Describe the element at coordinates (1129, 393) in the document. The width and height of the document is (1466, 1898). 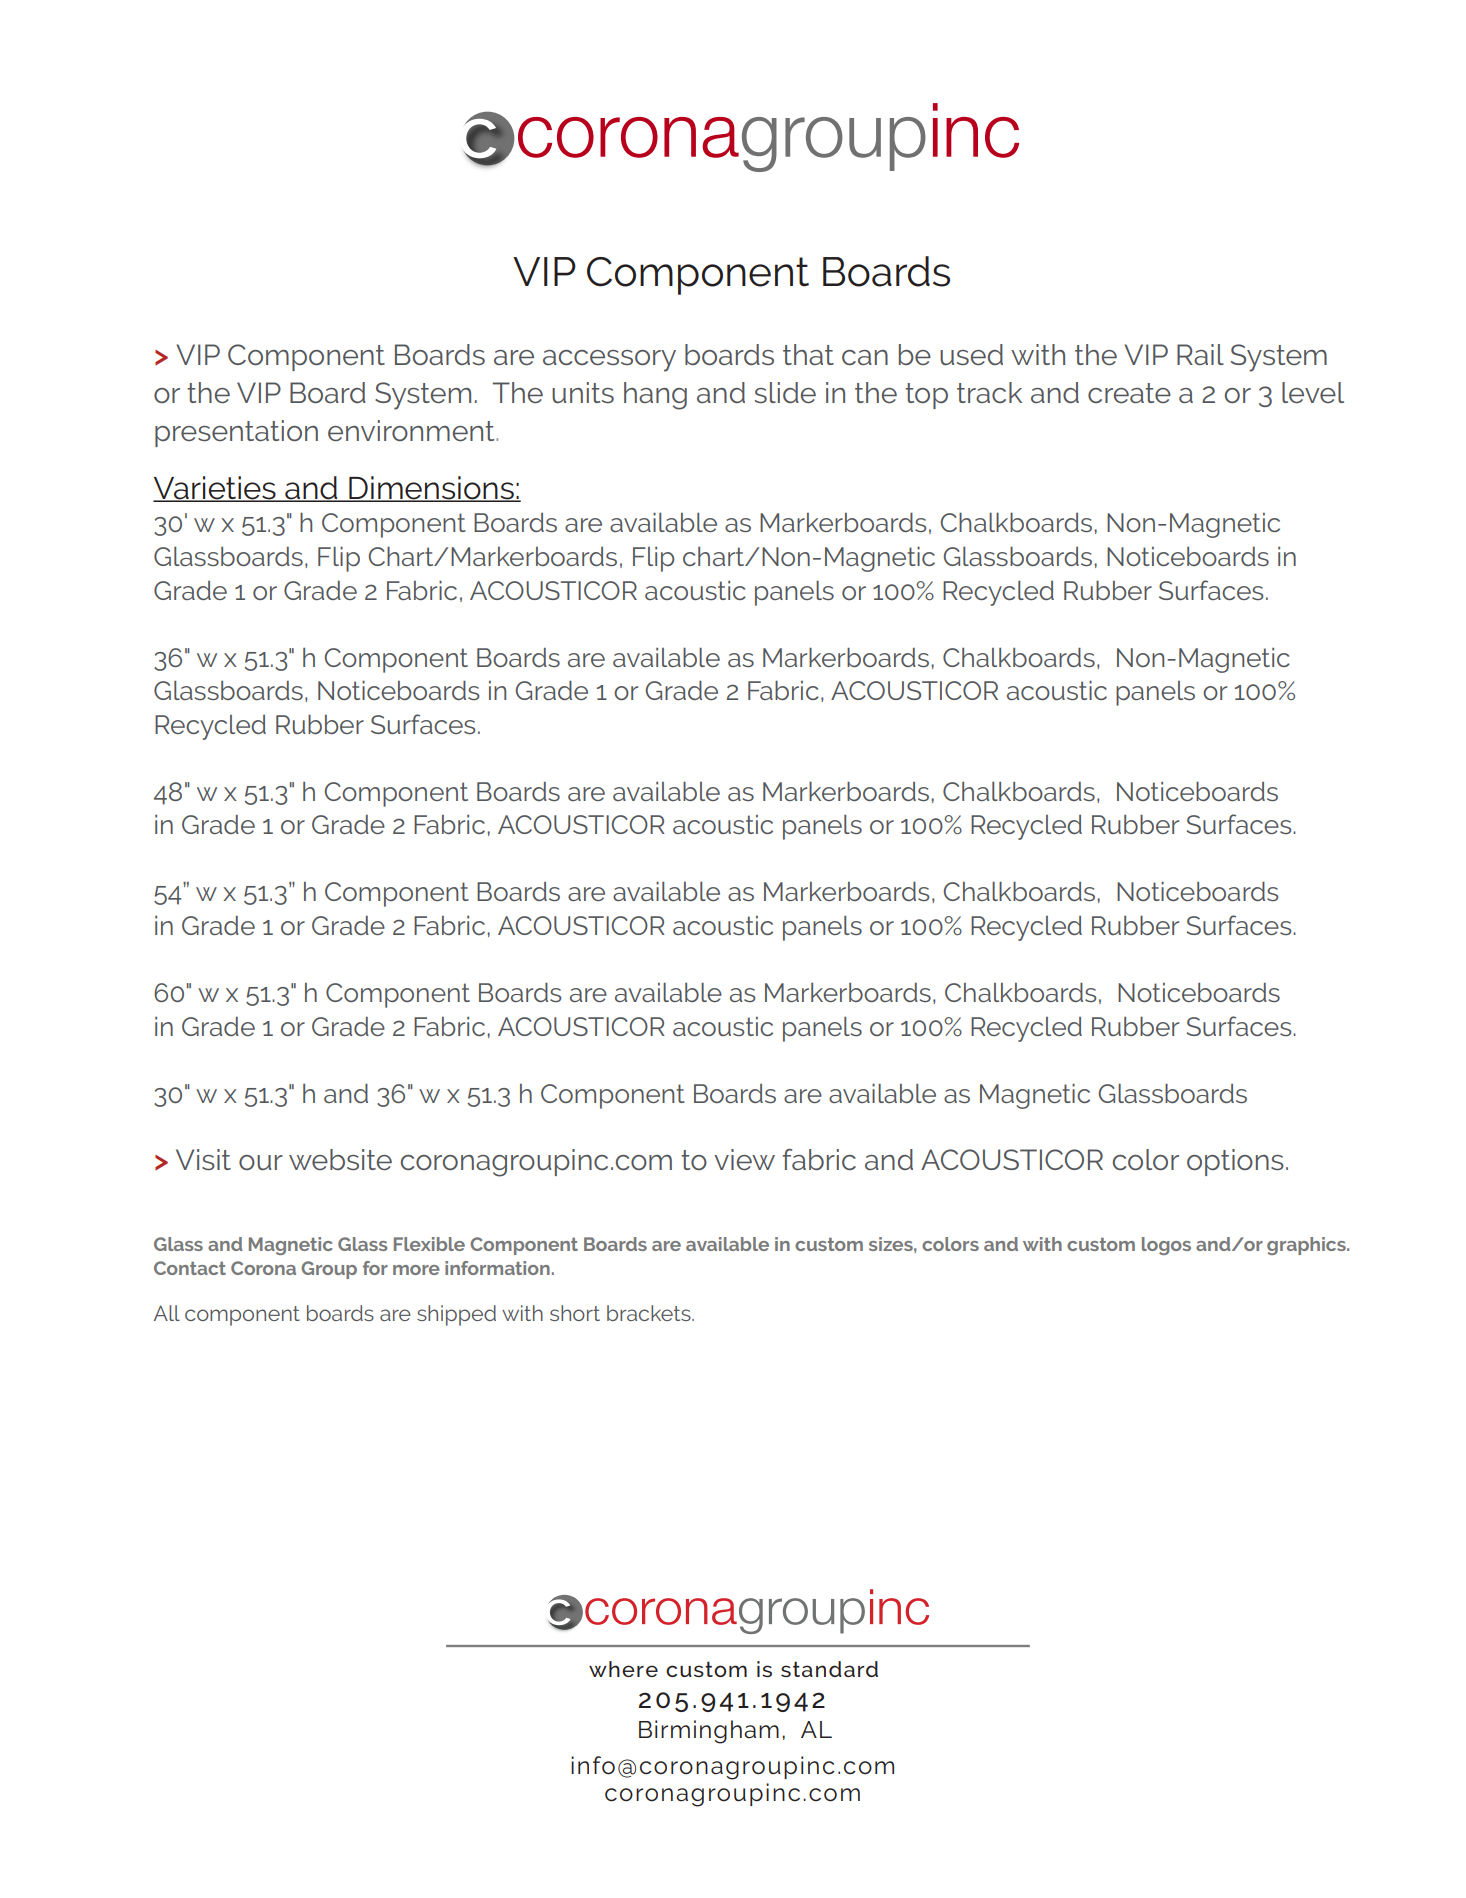
I see `create` at that location.
